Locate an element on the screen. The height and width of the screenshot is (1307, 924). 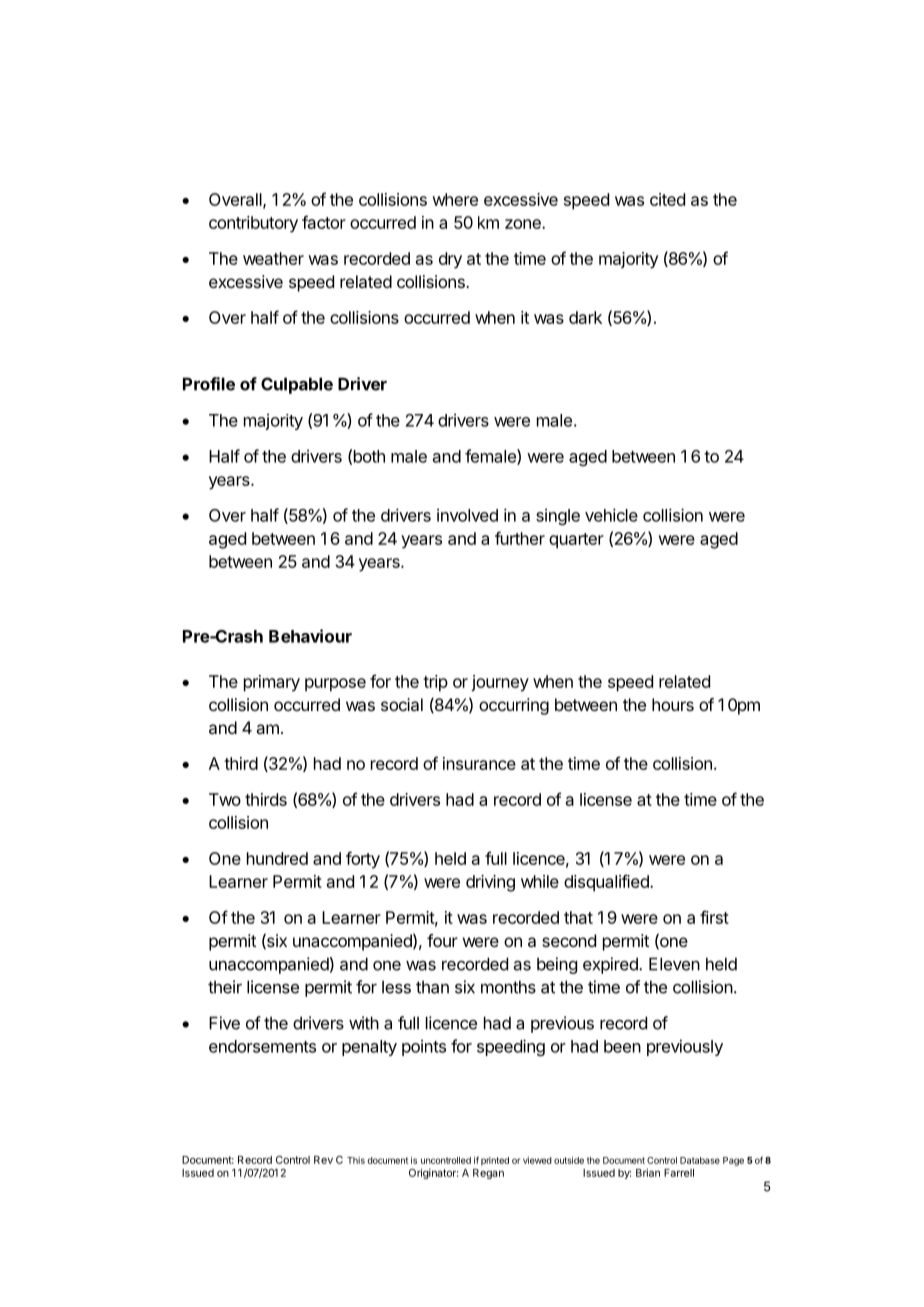
vehicle is located at coordinates (611, 515).
